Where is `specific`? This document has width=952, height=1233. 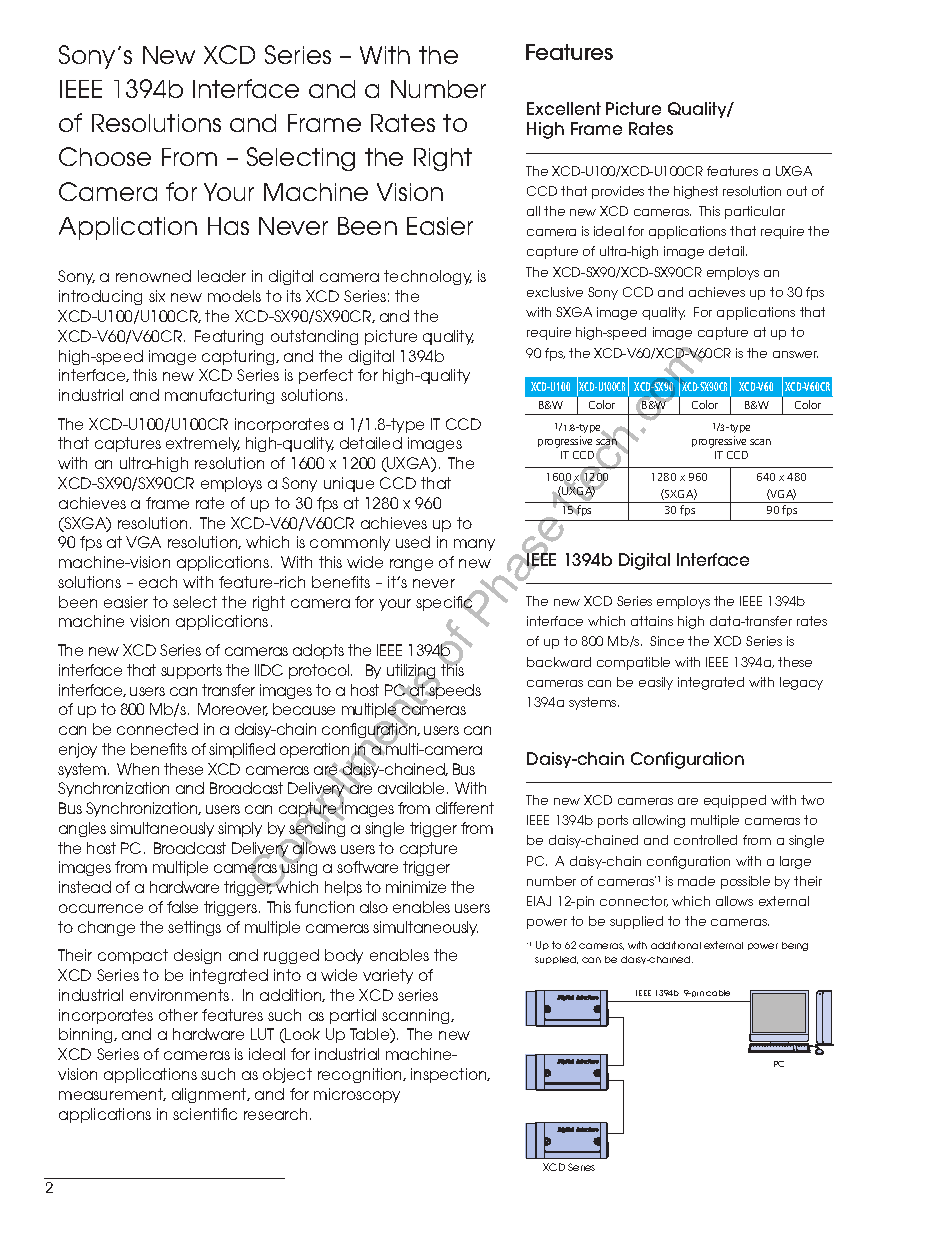
specific is located at coordinates (446, 604).
